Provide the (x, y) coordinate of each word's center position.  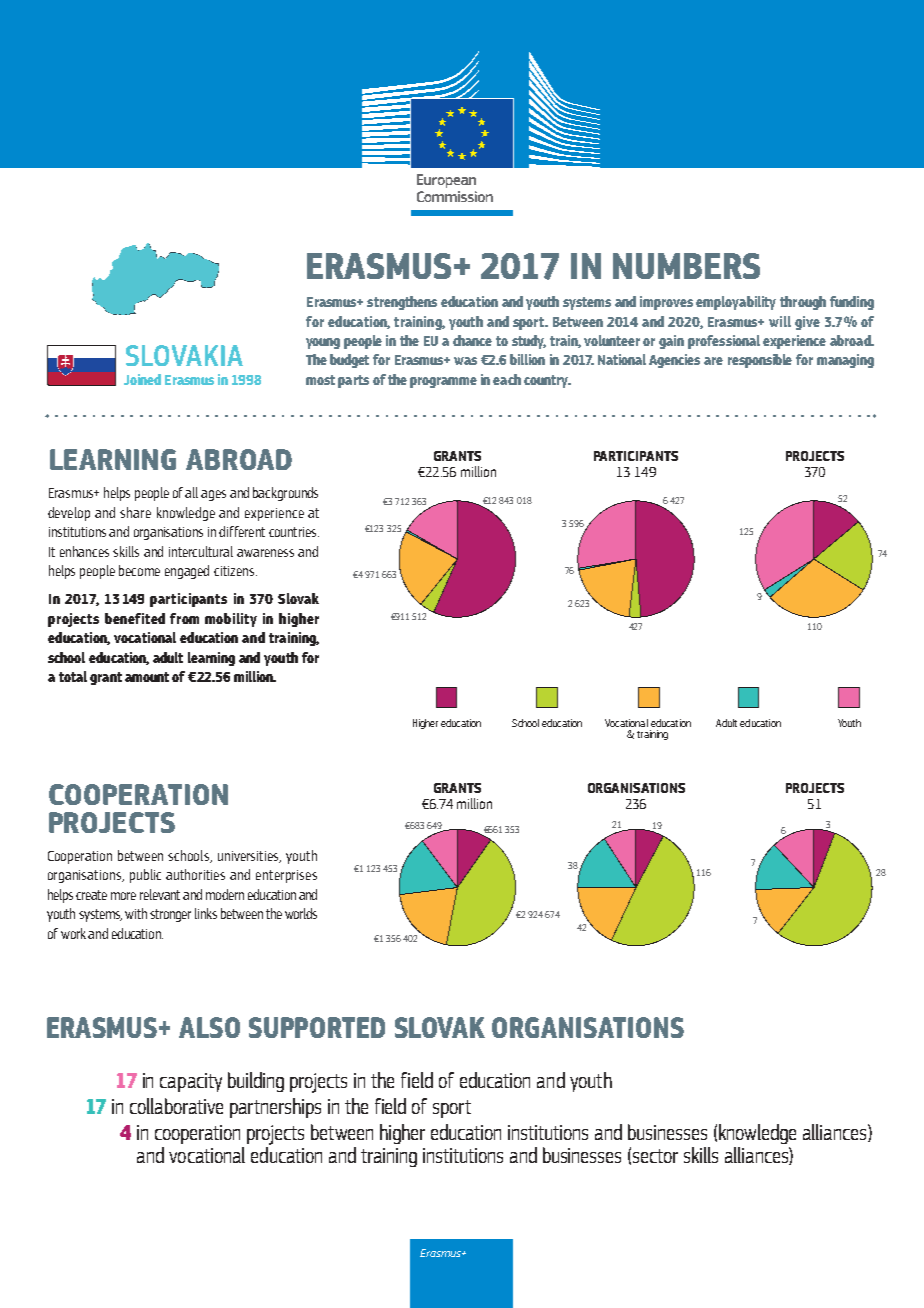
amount (147, 677)
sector (655, 1156)
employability (736, 303)
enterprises (286, 876)
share (135, 512)
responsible (760, 361)
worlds (301, 913)
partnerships (275, 1108)
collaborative (176, 1106)
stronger (170, 915)
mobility (231, 620)
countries (294, 532)
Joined (142, 379)
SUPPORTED (317, 1027)
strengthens (402, 303)
